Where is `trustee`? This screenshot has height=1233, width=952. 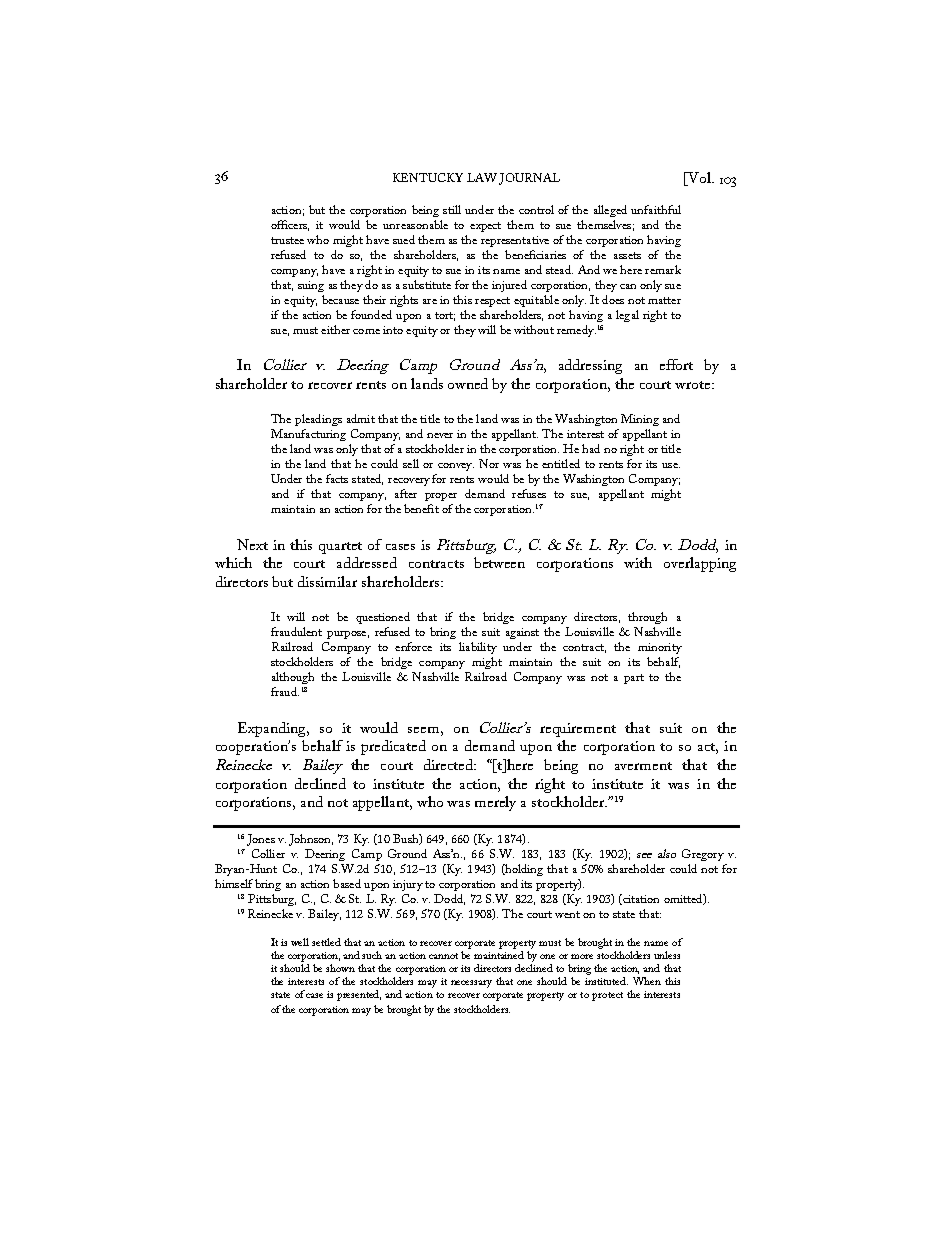 trustee is located at coordinates (287, 240).
